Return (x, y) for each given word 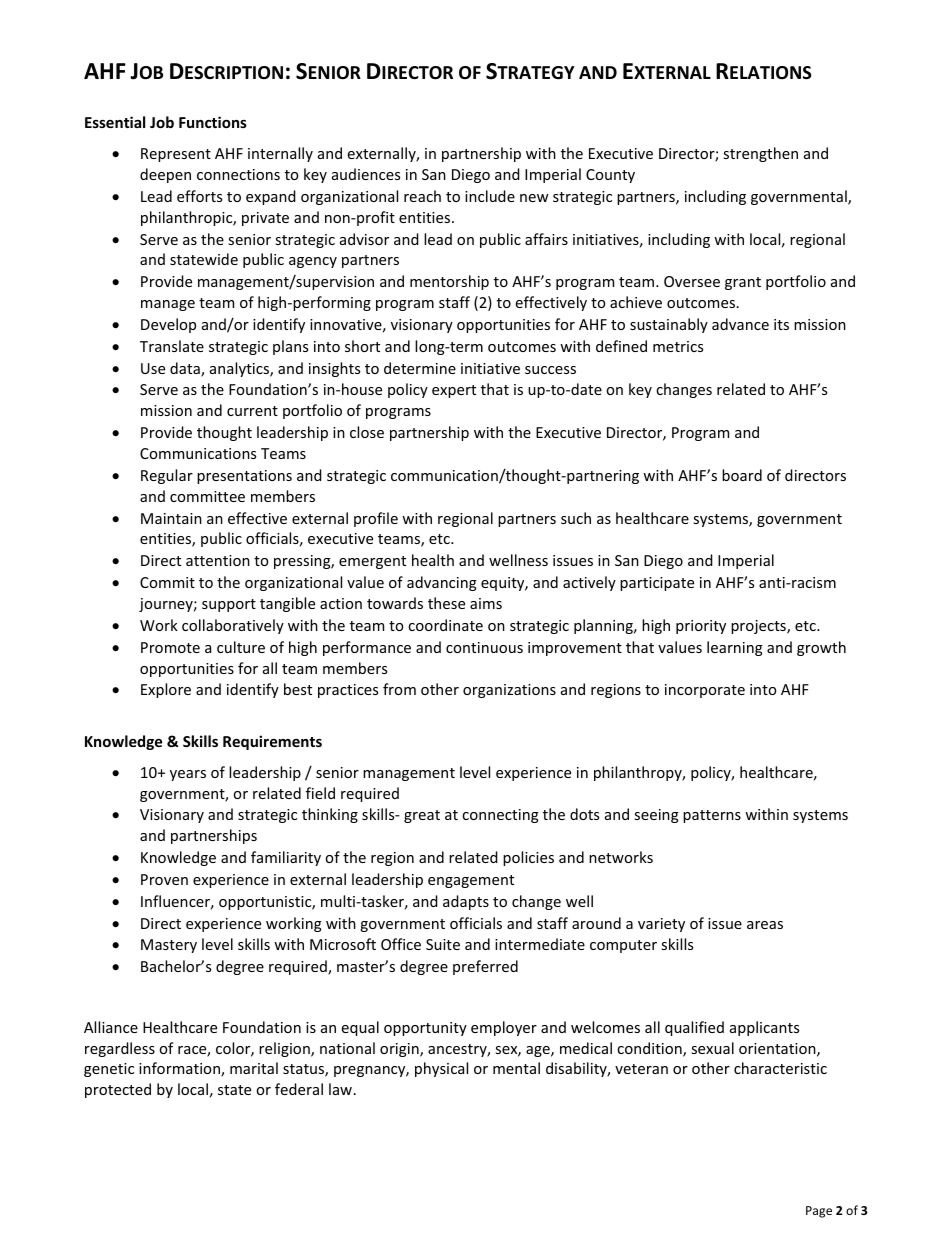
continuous (484, 647)
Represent (176, 155)
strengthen (760, 154)
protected (118, 1090)
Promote (170, 647)
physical (441, 1069)
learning (735, 648)
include (490, 196)
